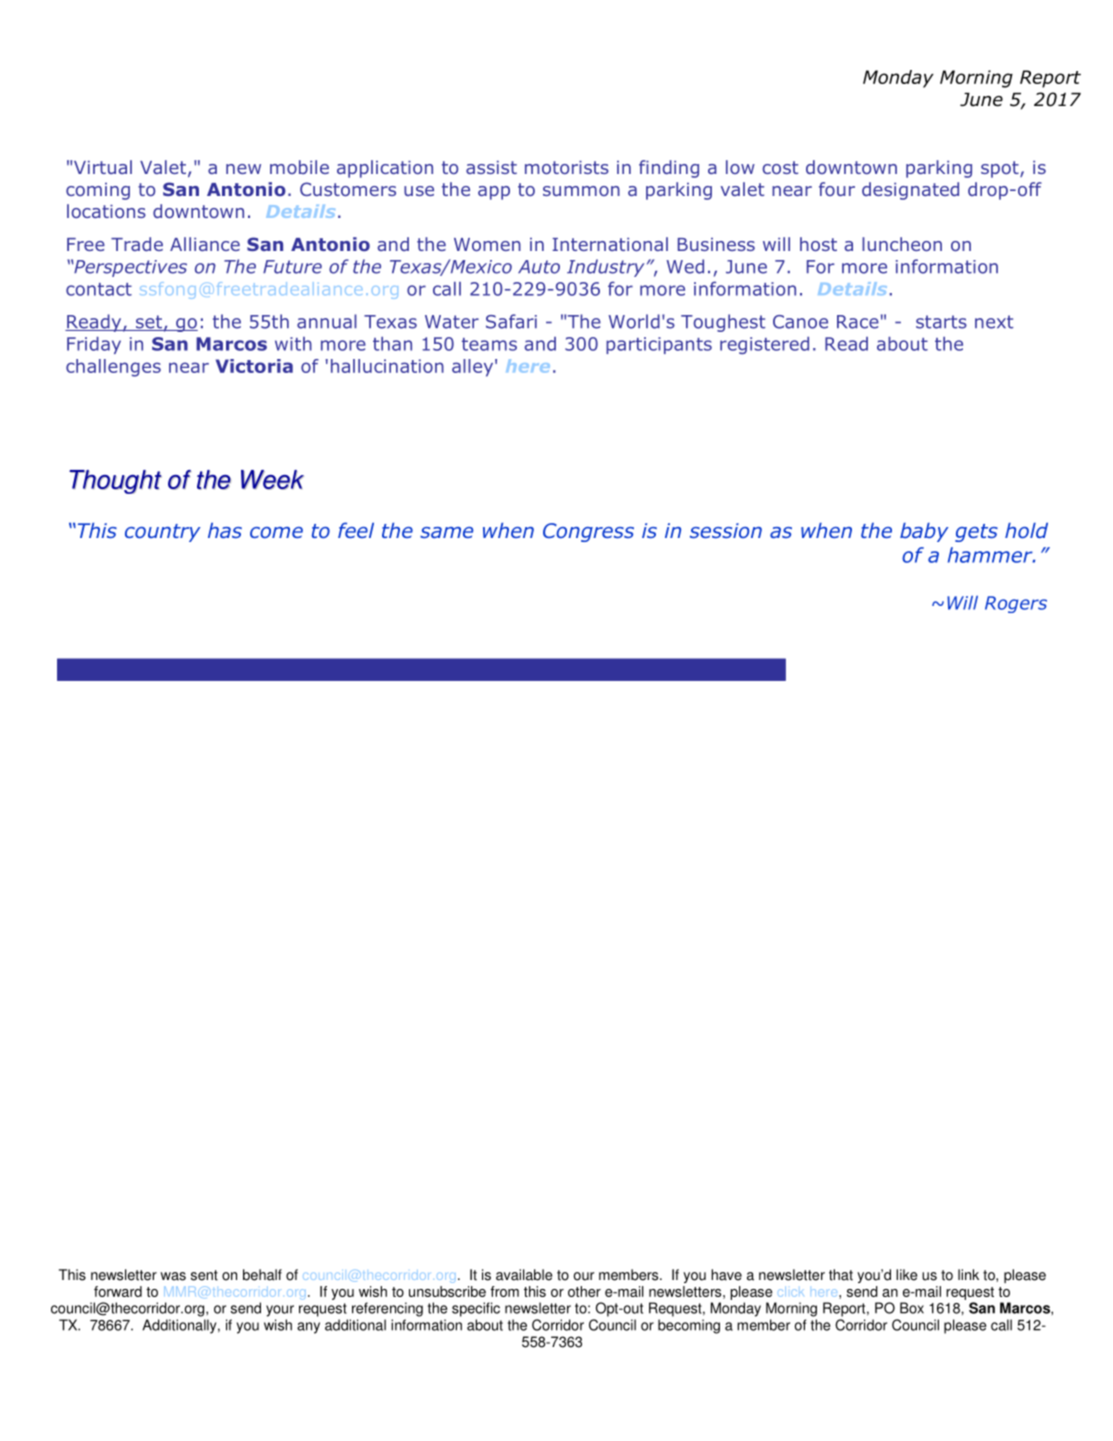 Image resolution: width=1113 pixels, height=1441 pixels. I want to click on was, so click(173, 1276).
